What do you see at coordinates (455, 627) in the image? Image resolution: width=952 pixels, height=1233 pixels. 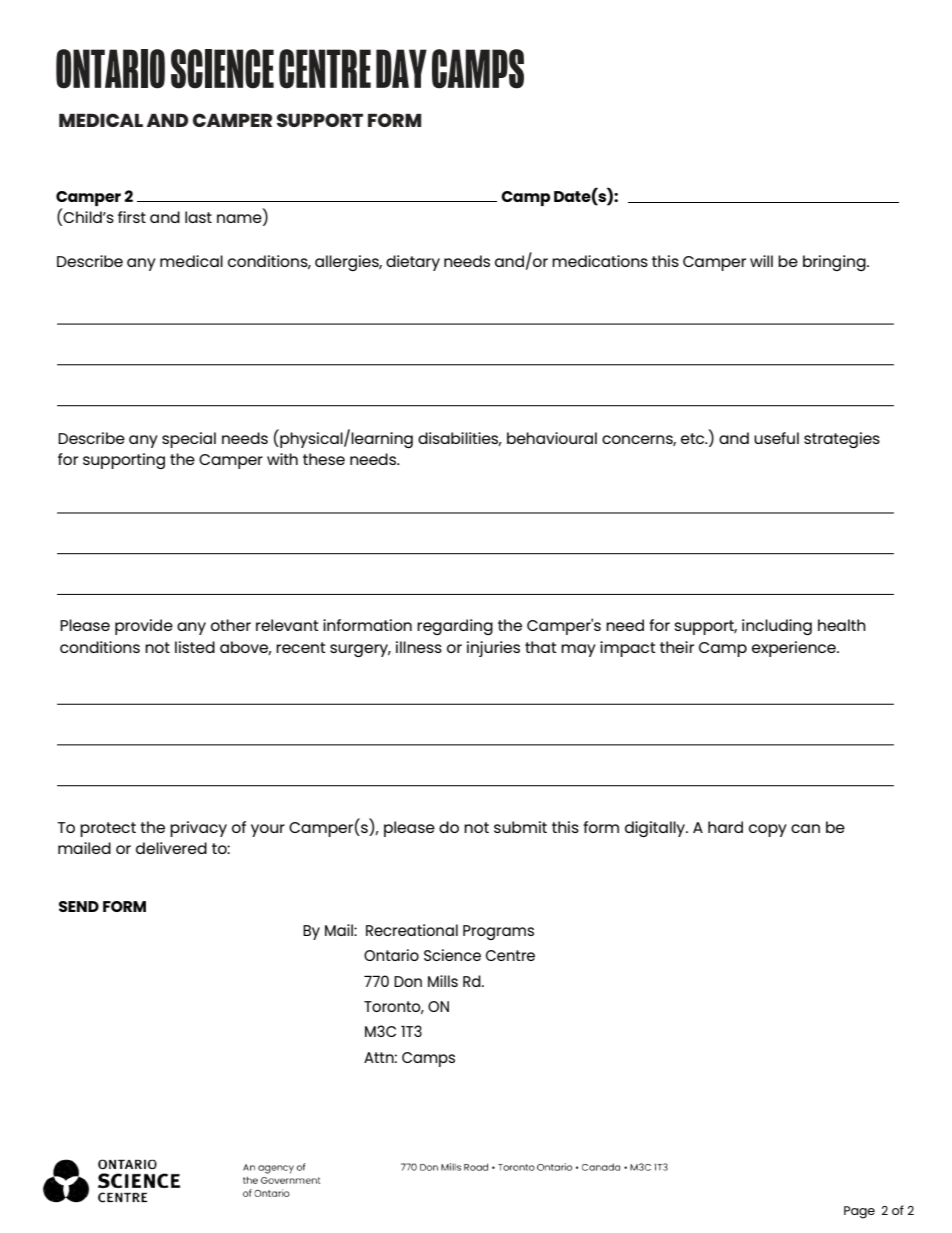 I see `regarding` at bounding box center [455, 627].
